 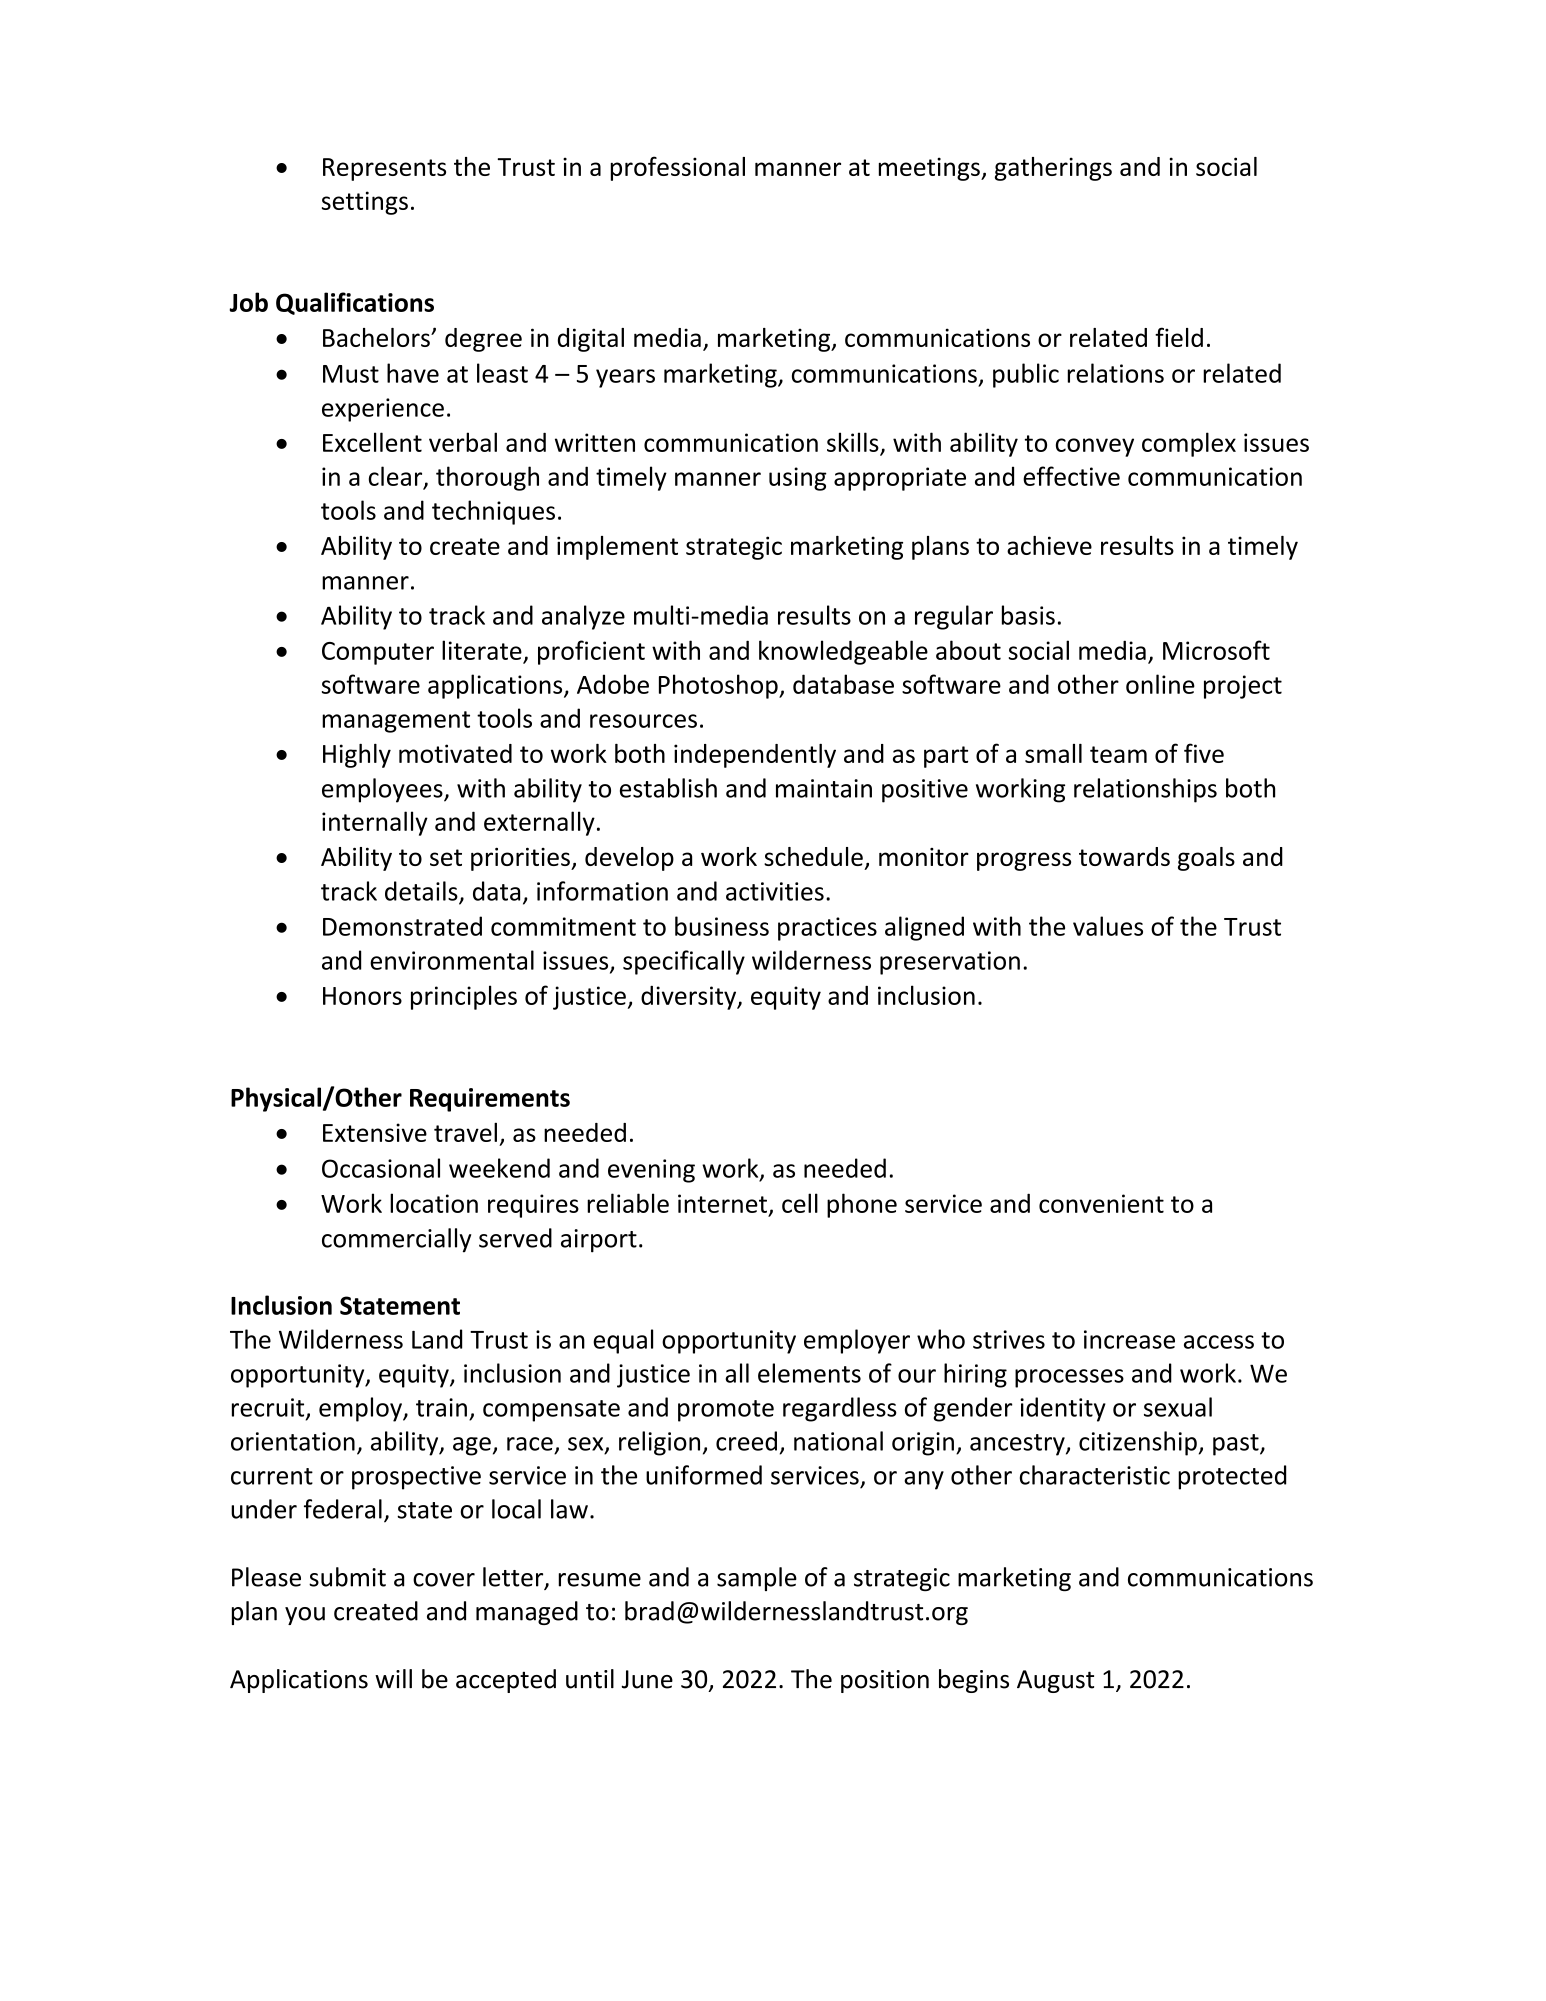 What do you see at coordinates (378, 653) in the document?
I see `Computer` at bounding box center [378, 653].
